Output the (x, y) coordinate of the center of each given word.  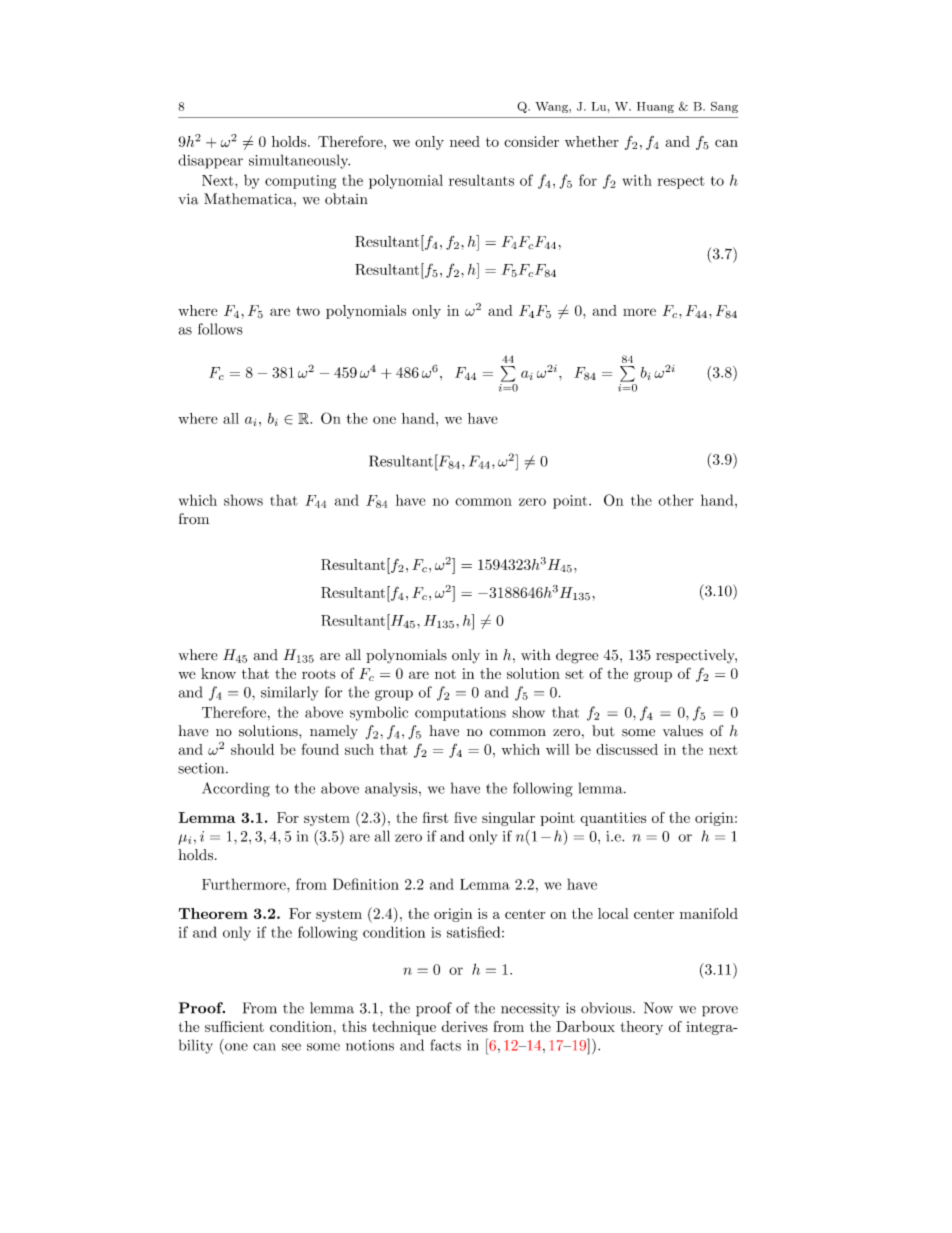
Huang (655, 107)
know (218, 673)
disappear (210, 161)
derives (464, 1026)
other (676, 500)
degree (577, 656)
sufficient (234, 1026)
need (465, 141)
